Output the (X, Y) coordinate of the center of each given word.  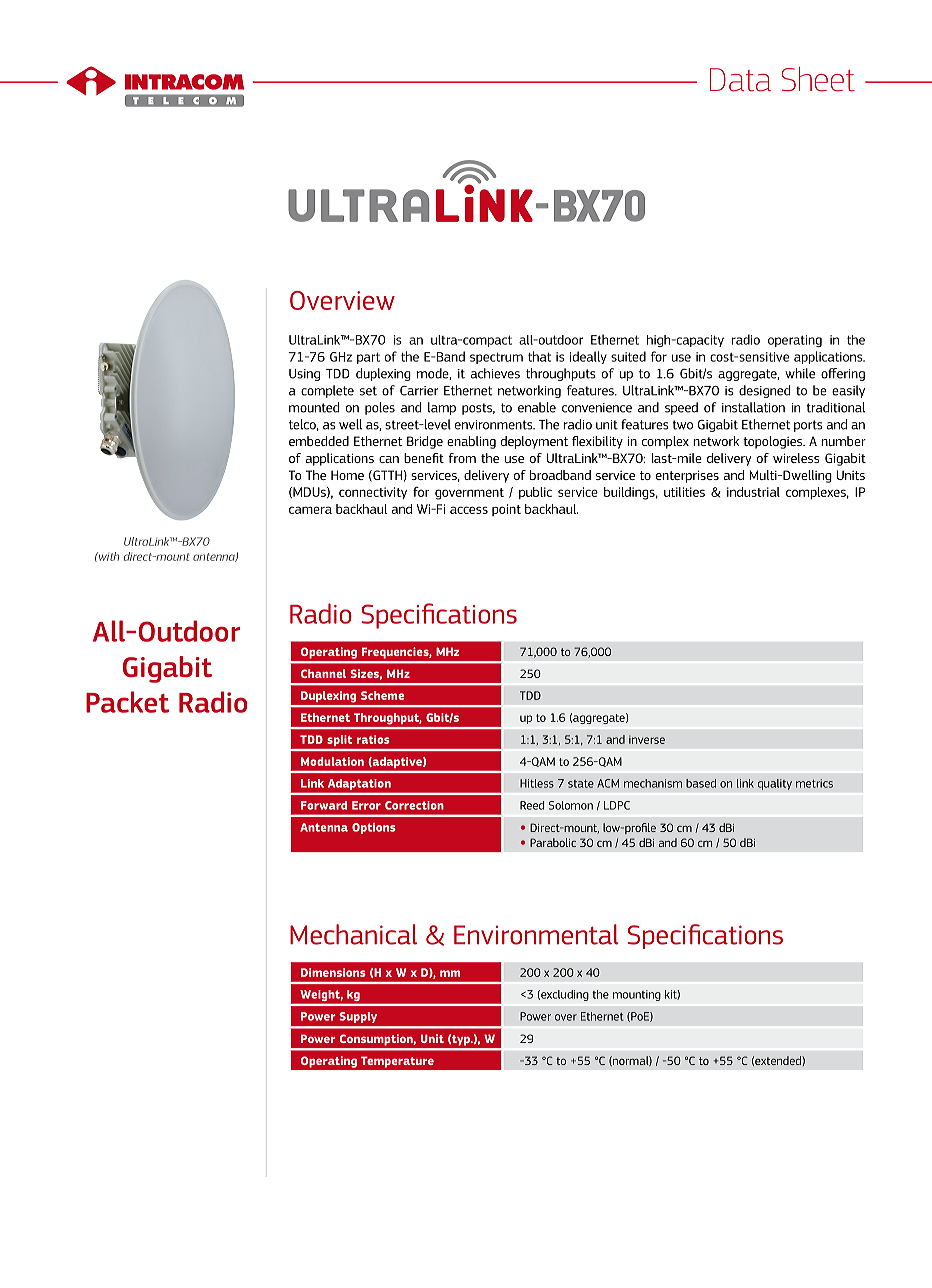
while (800, 373)
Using (304, 375)
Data (740, 80)
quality (775, 784)
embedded (319, 441)
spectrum (496, 358)
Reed (532, 805)
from (462, 458)
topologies (774, 442)
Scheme (382, 695)
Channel (323, 673)
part (368, 358)
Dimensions (333, 972)
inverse (647, 739)
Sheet (818, 79)
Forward (324, 805)
